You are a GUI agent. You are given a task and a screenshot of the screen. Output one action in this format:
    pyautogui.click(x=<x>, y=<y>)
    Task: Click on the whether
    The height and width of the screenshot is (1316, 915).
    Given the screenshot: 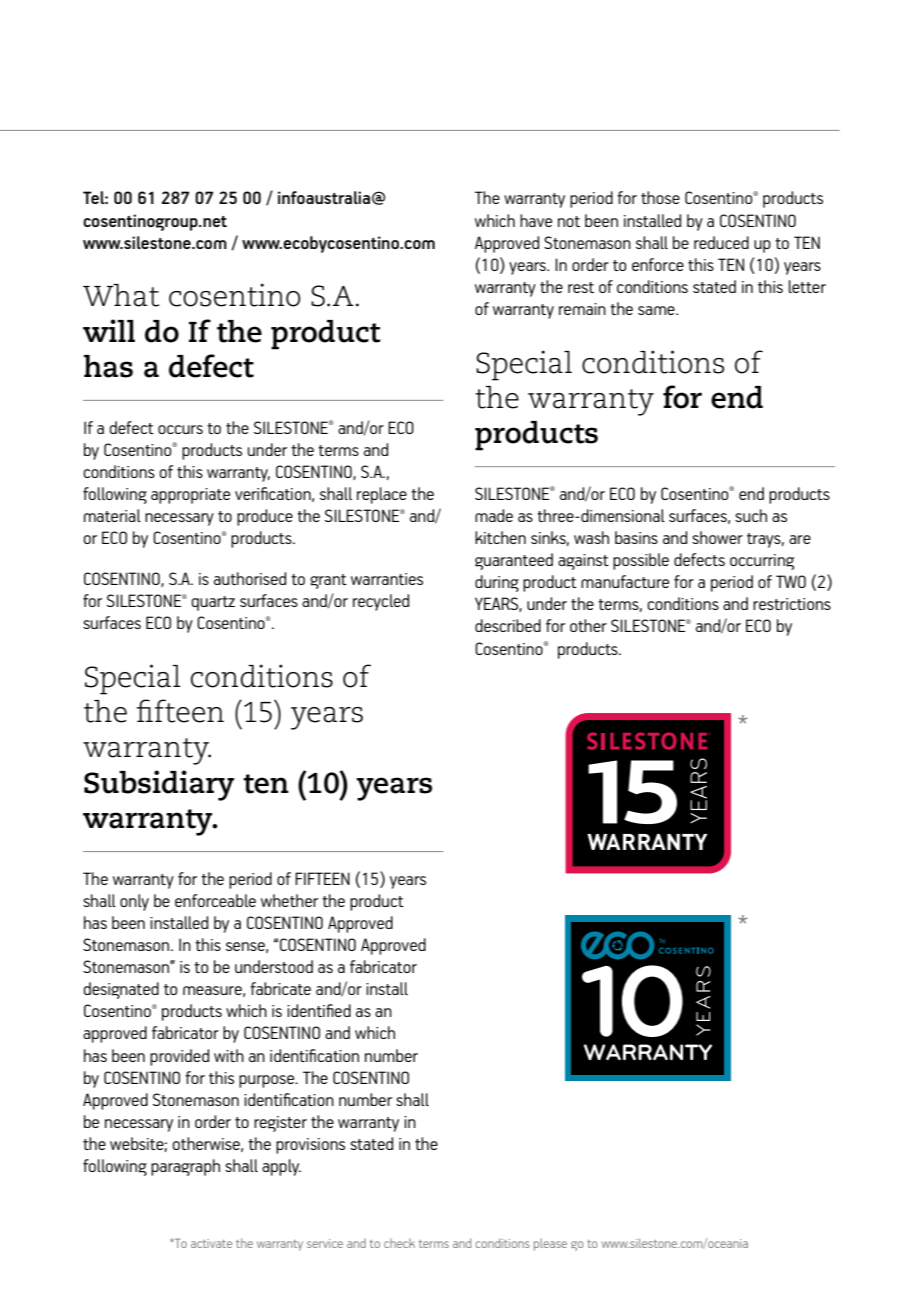 What is the action you would take?
    pyautogui.click(x=289, y=900)
